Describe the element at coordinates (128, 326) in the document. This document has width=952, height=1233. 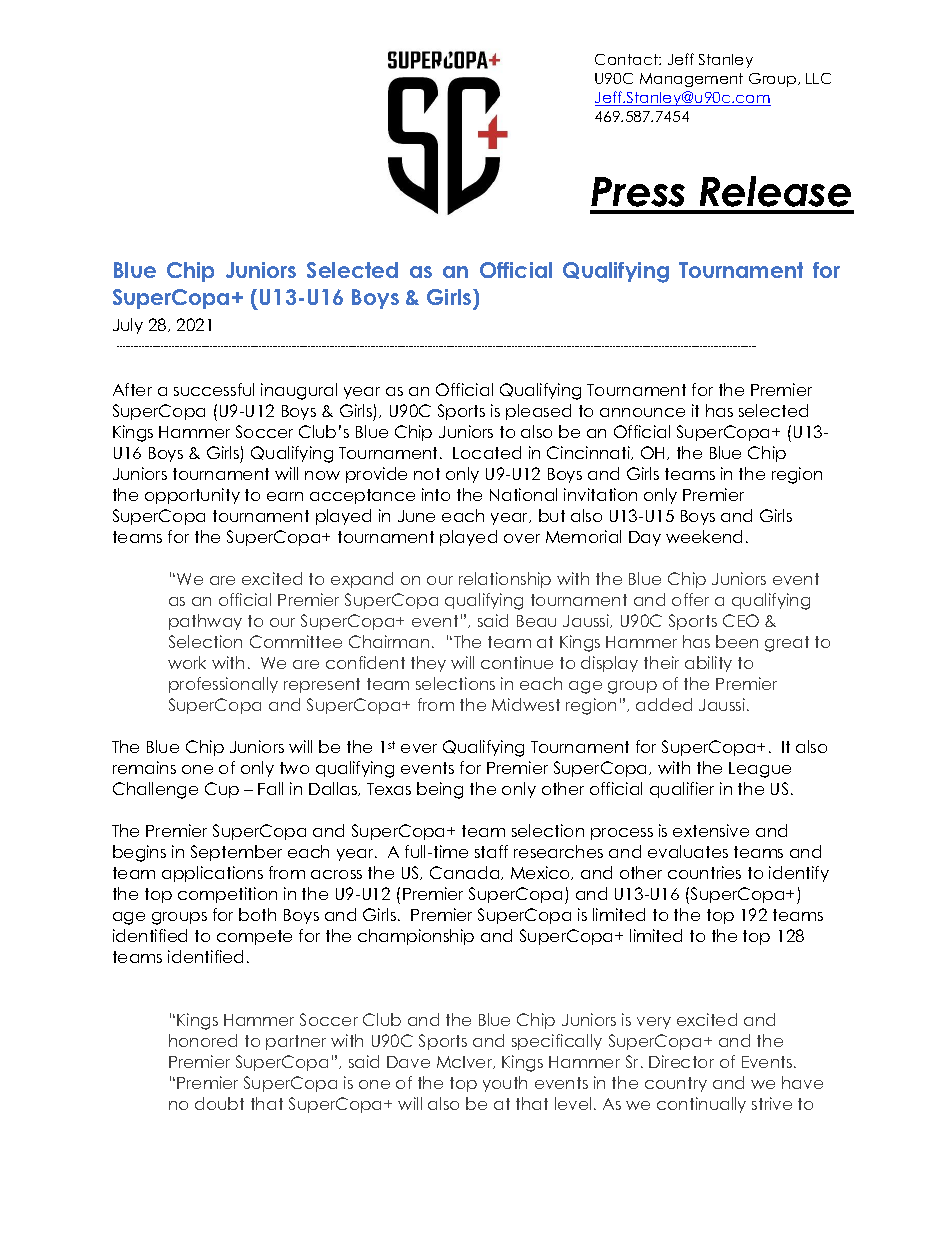
I see `July` at that location.
